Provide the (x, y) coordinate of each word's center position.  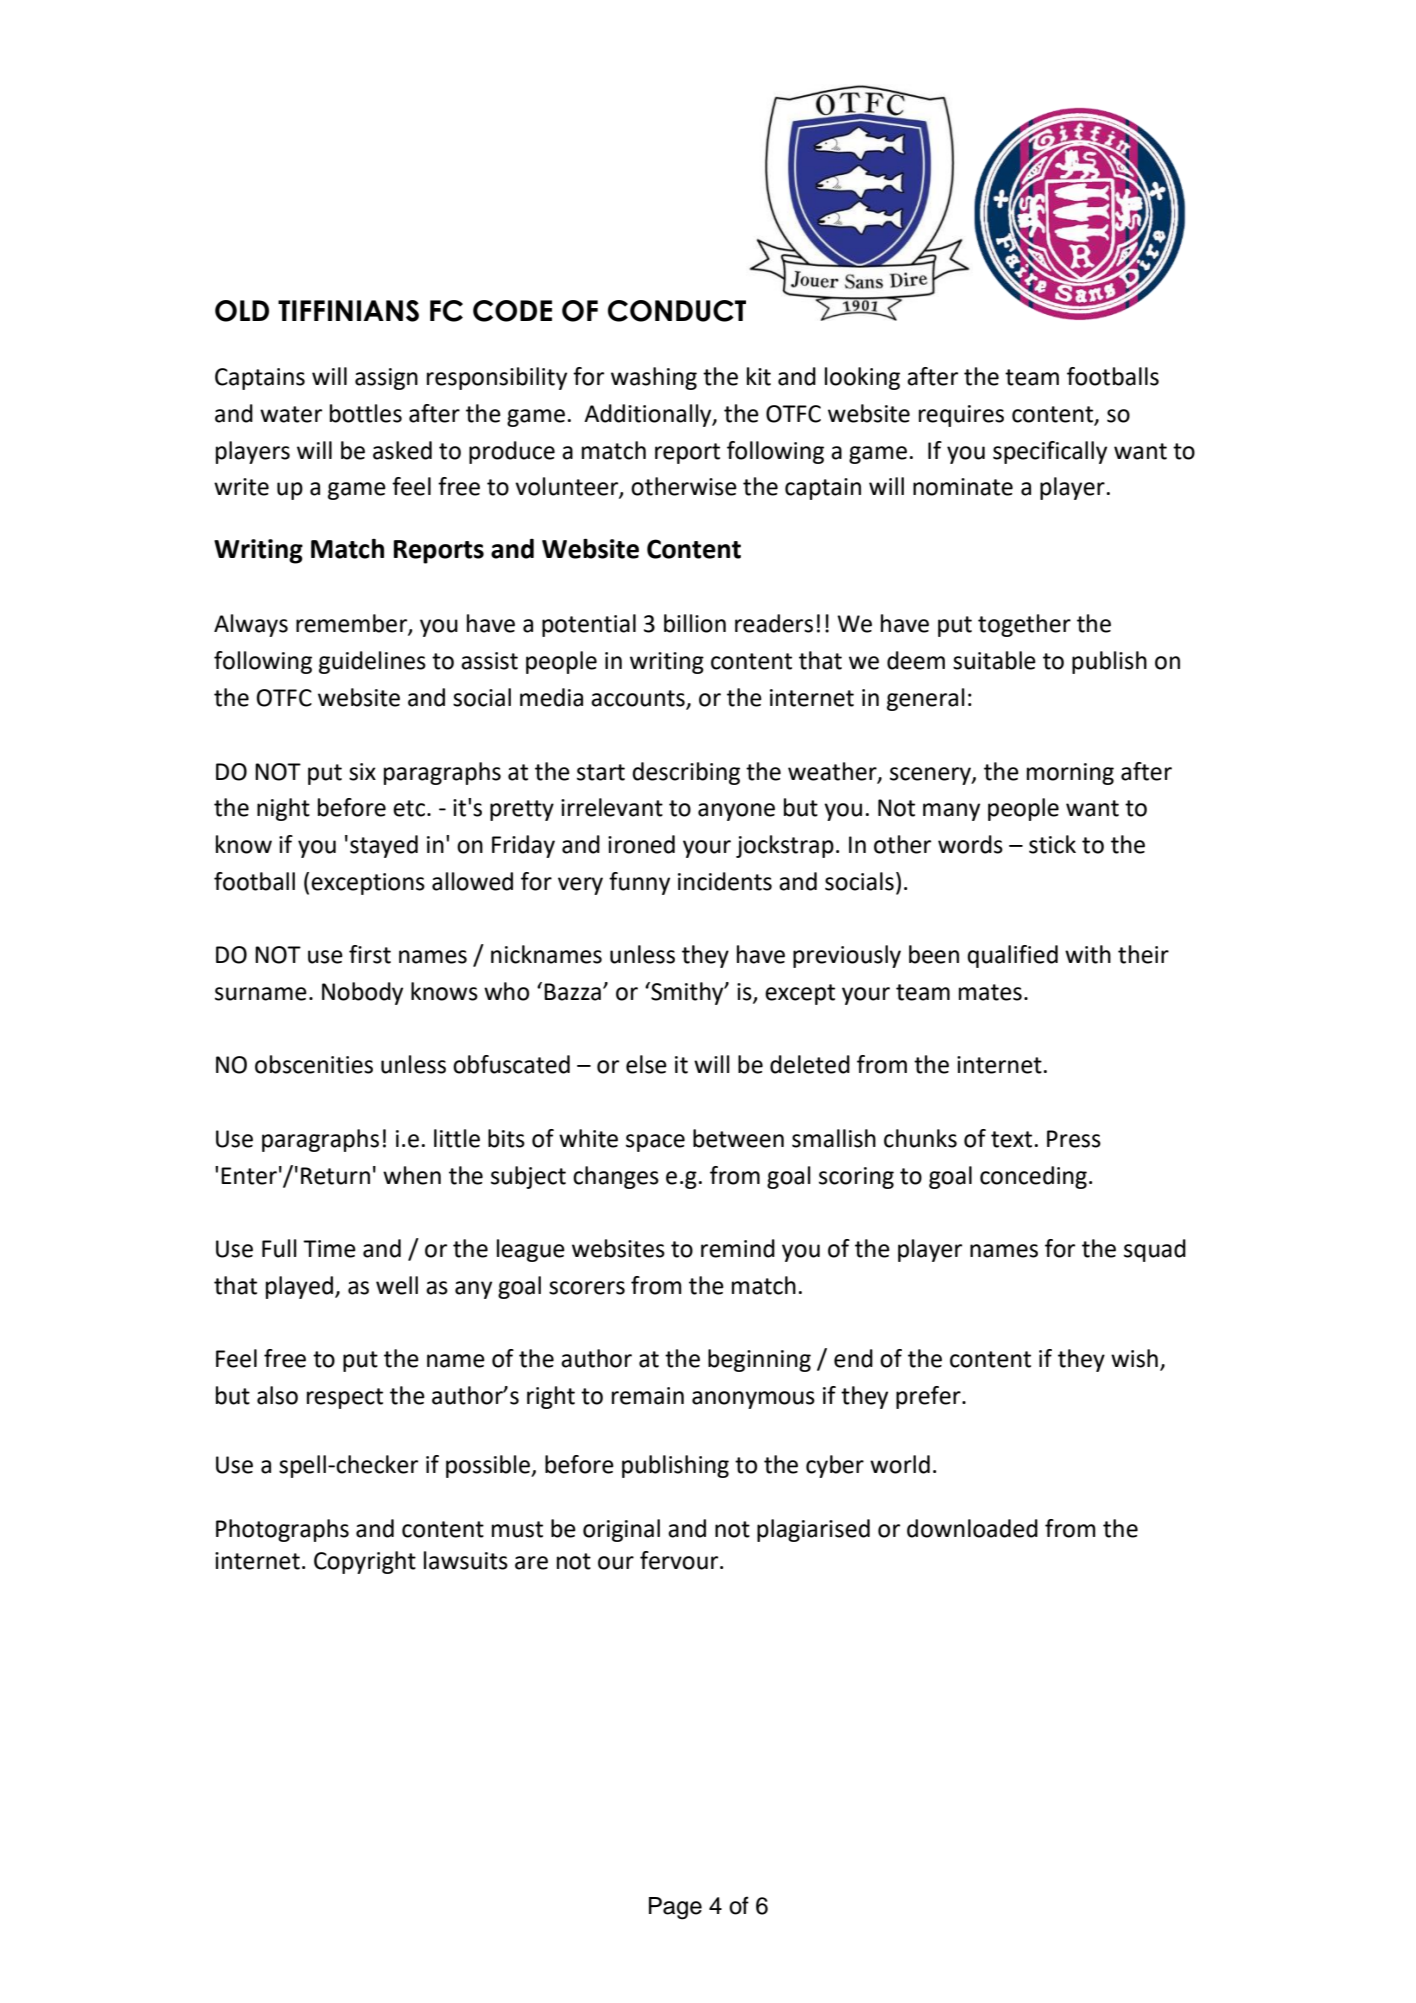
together (1024, 625)
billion (695, 623)
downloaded (972, 1528)
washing (654, 378)
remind (738, 1248)
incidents (725, 881)
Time (329, 1249)
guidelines (372, 662)
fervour (680, 1560)
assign (386, 379)
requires (961, 416)
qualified (1012, 956)
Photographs (282, 1530)
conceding (1033, 1177)
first (370, 954)
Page (675, 1908)
